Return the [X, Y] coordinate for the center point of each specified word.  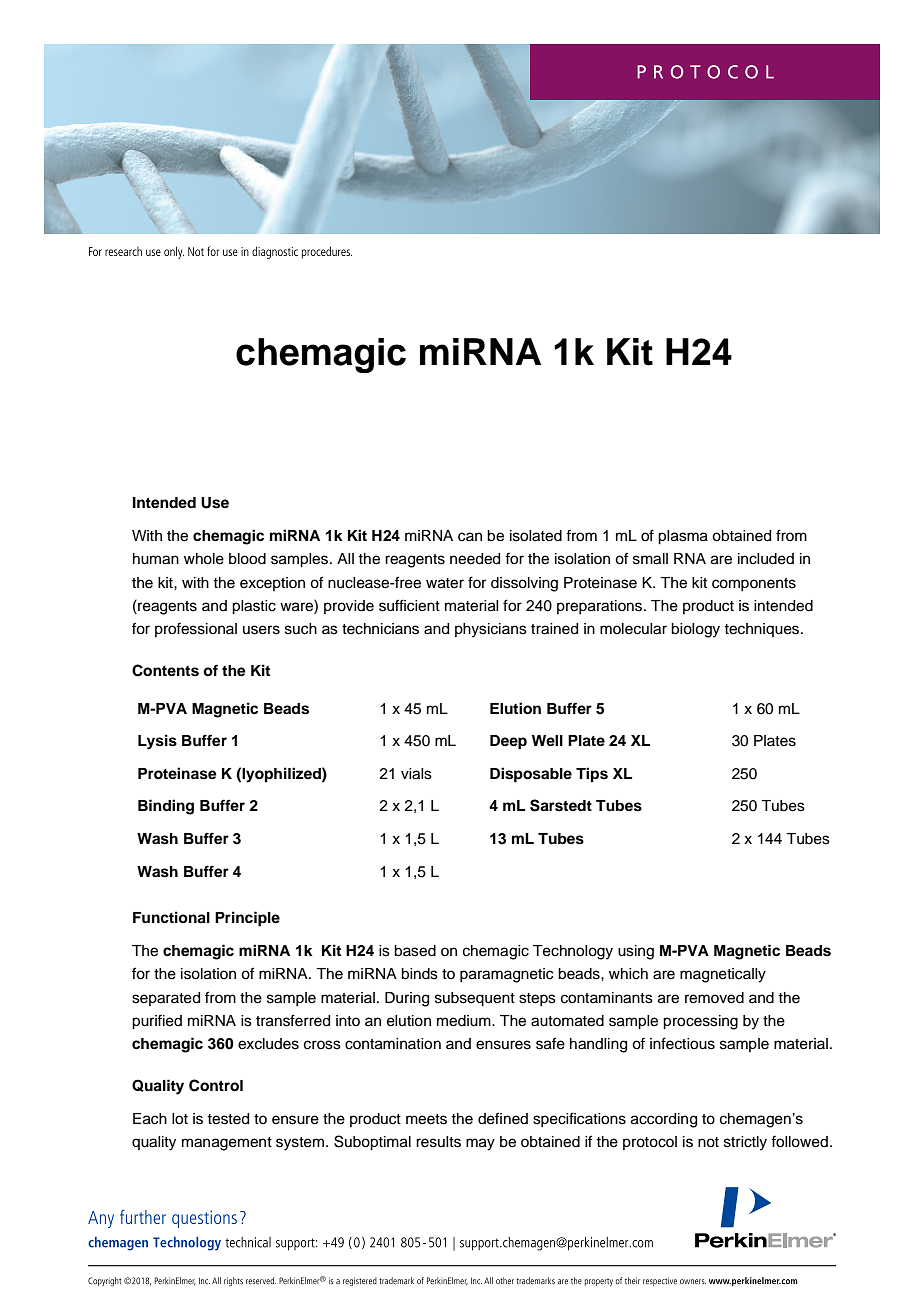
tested [228, 1119]
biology [695, 630]
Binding [166, 807]
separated [166, 999]
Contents [165, 670]
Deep [508, 742]
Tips [592, 775]
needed [475, 559]
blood [247, 559]
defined [503, 1118]
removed [714, 998]
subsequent [475, 999]
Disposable [531, 775]
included [766, 559]
